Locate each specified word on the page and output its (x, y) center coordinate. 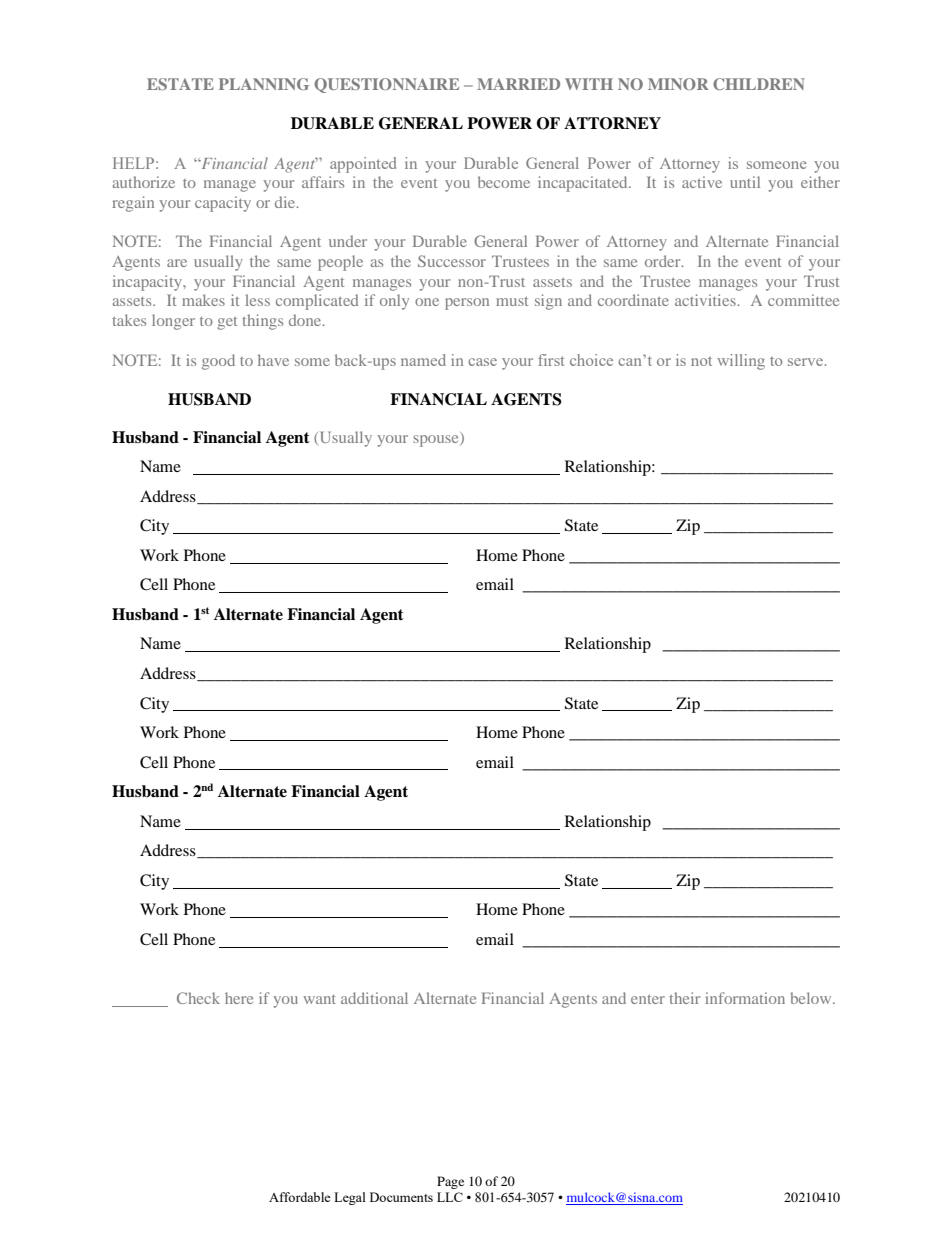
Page (450, 1182)
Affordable (300, 1197)
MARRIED (518, 84)
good (218, 362)
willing (741, 362)
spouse (437, 439)
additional (374, 998)
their (684, 998)
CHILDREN (759, 84)
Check (198, 998)
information (745, 998)
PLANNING (264, 84)
